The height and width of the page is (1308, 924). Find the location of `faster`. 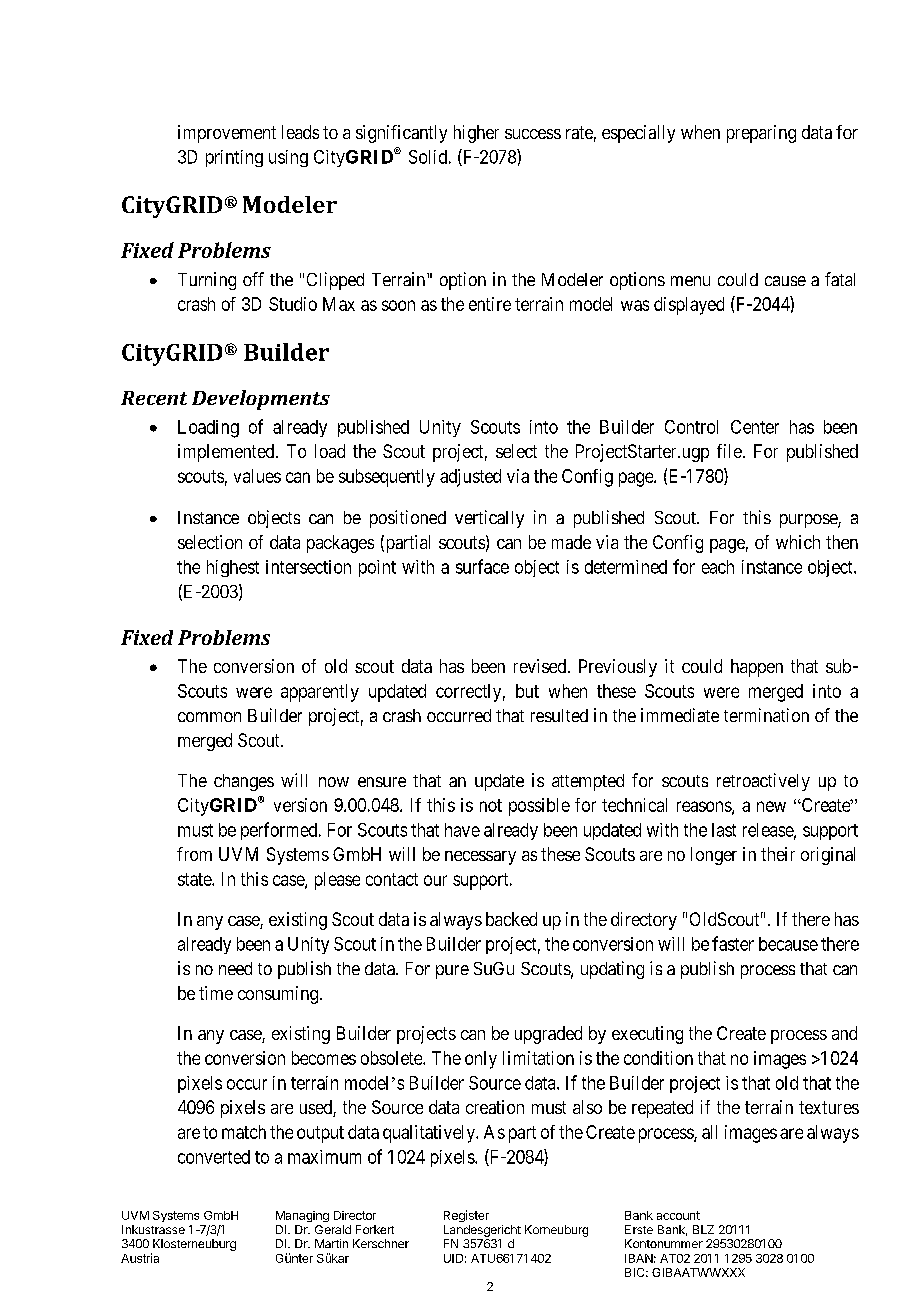

faster is located at coordinates (733, 943).
